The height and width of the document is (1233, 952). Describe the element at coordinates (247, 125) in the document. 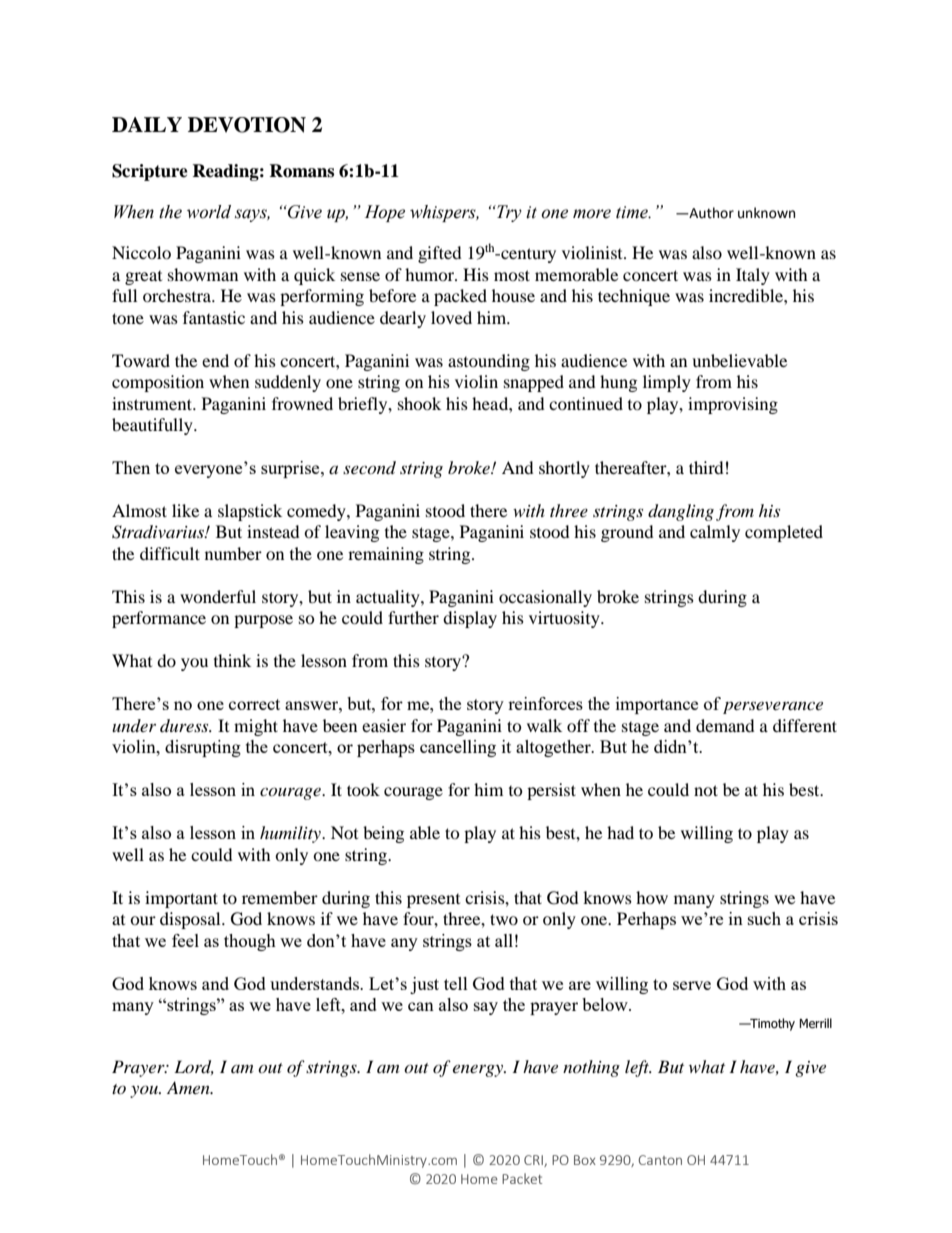

I see `DEVOTION` at that location.
